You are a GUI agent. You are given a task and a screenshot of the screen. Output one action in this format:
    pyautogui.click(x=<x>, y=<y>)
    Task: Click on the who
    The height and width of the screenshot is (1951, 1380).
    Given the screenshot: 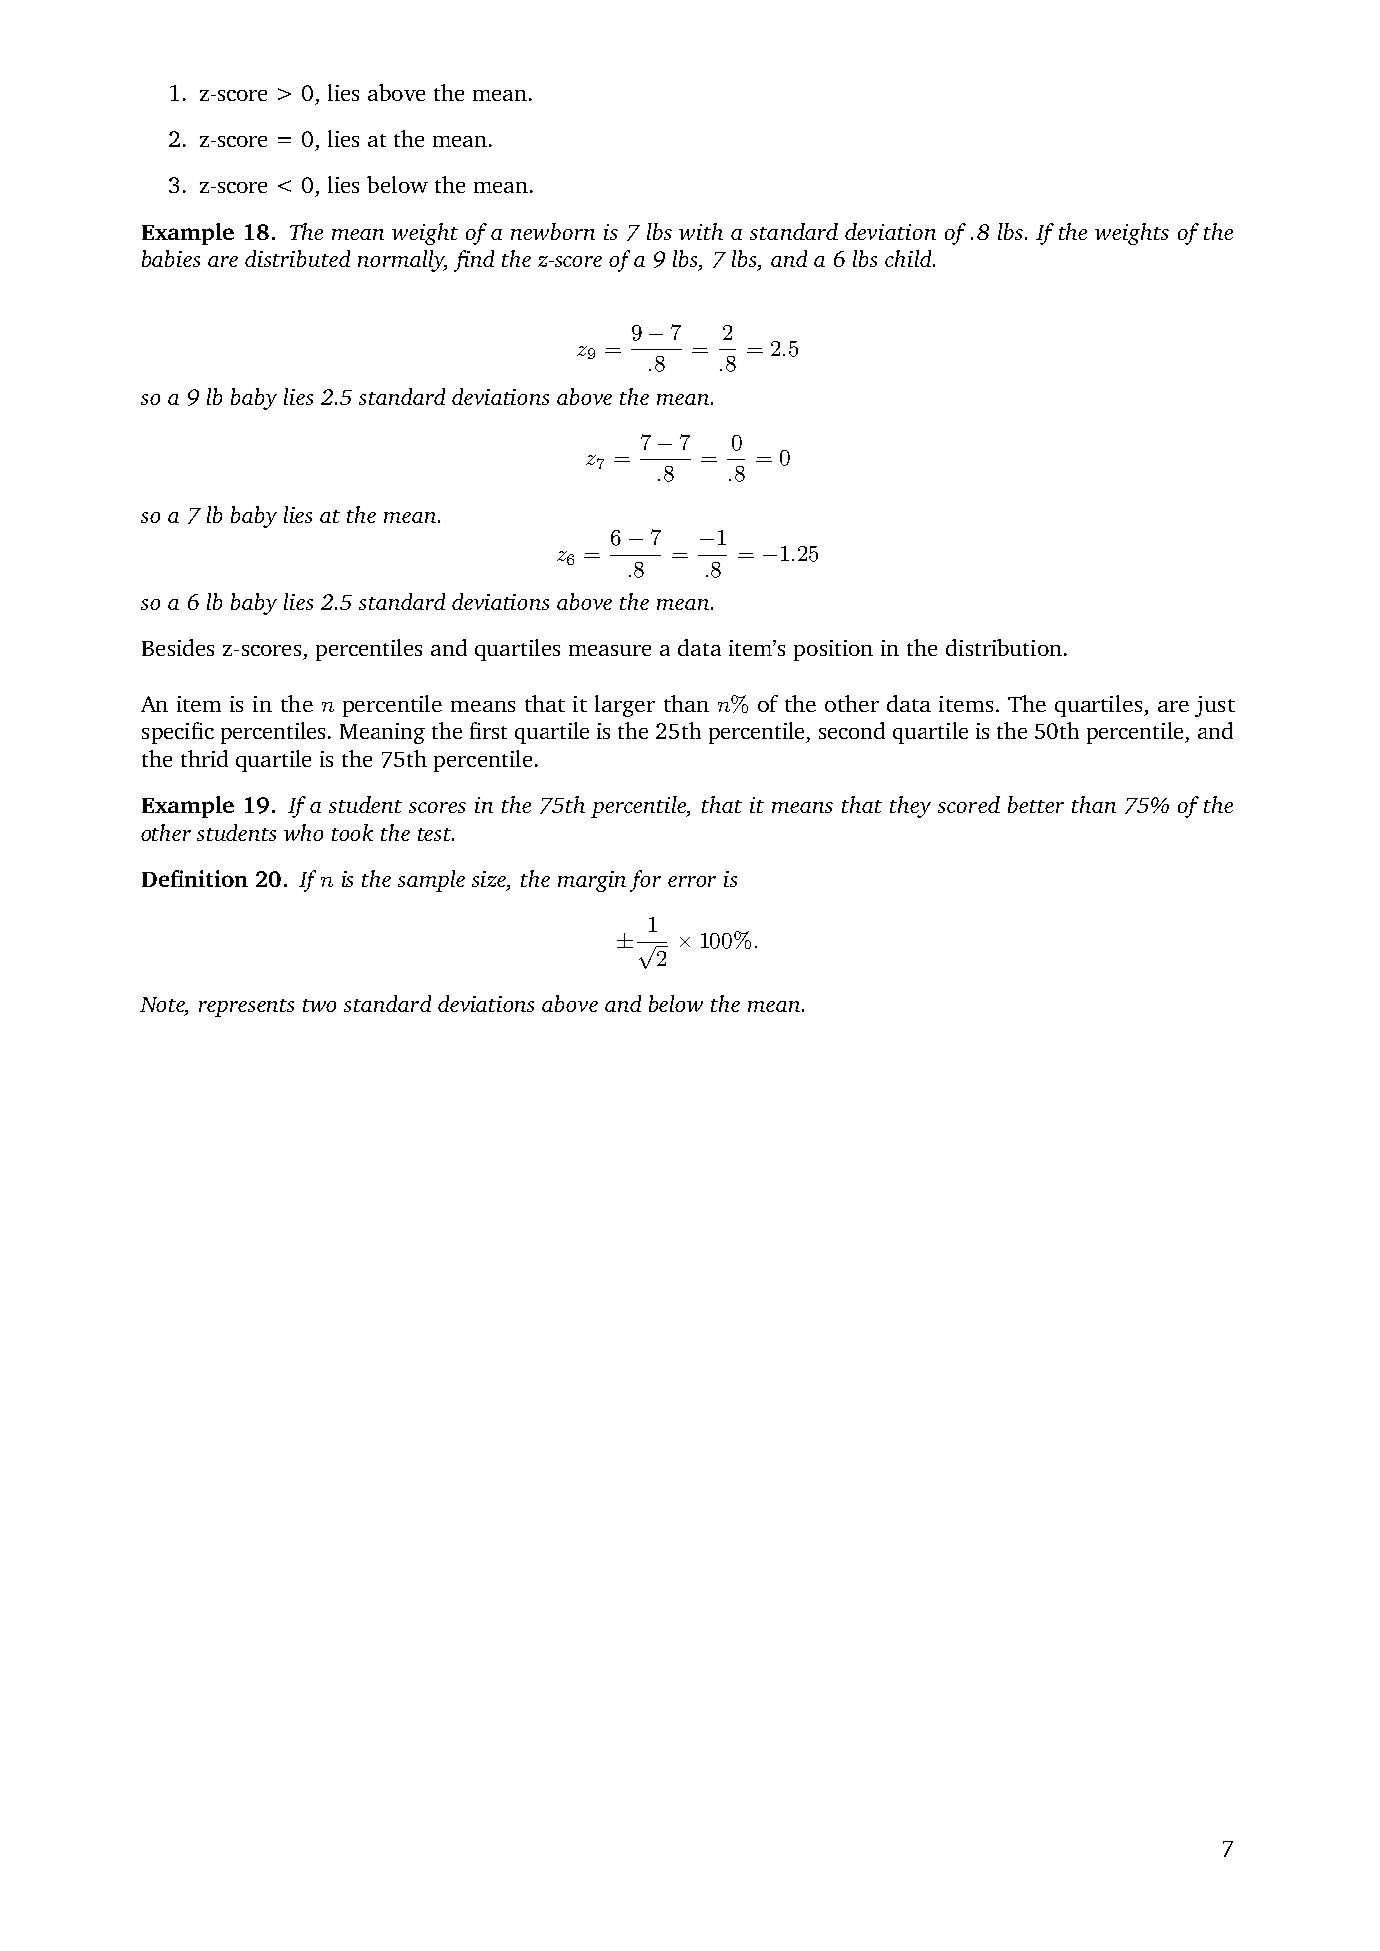 What is the action you would take?
    pyautogui.click(x=303, y=832)
